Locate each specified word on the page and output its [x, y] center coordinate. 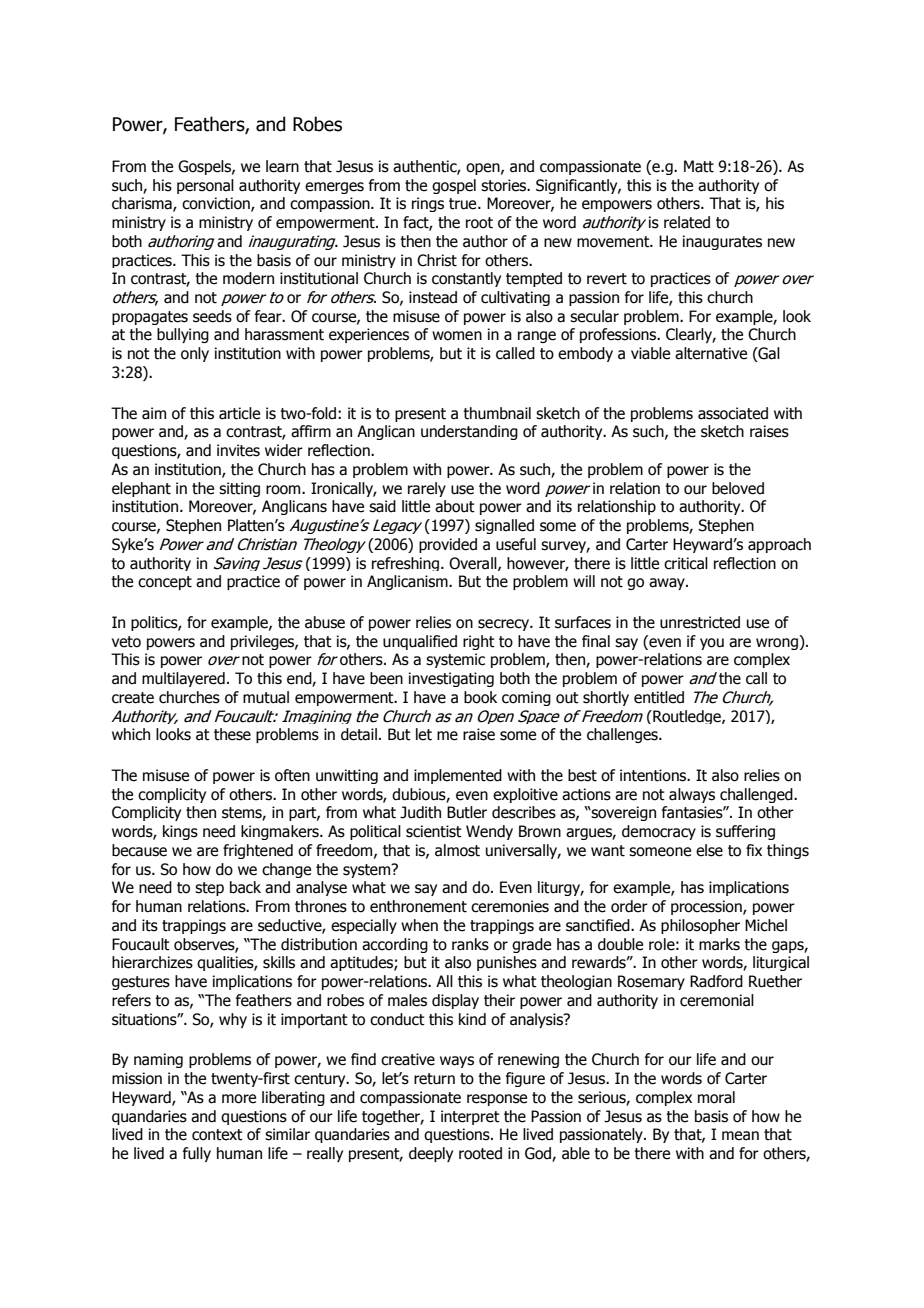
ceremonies [510, 906]
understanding [469, 432]
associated [733, 413]
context [217, 1135]
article [239, 413]
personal [205, 186]
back [245, 887]
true [464, 204]
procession [707, 907]
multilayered [183, 679]
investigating [451, 679]
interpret [470, 1117]
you [712, 644]
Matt [699, 166]
